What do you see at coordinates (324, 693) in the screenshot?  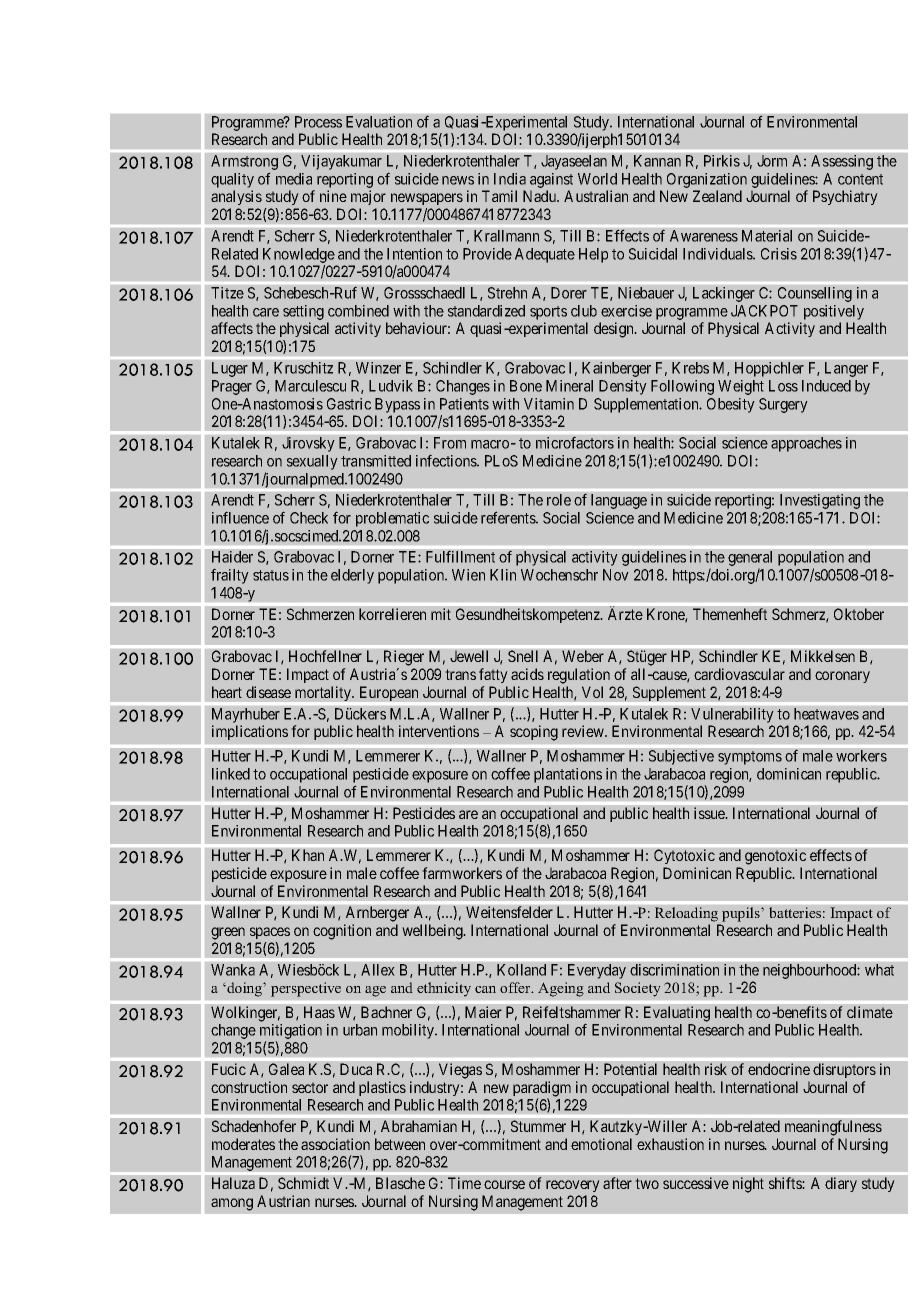 I see `mortality` at bounding box center [324, 693].
